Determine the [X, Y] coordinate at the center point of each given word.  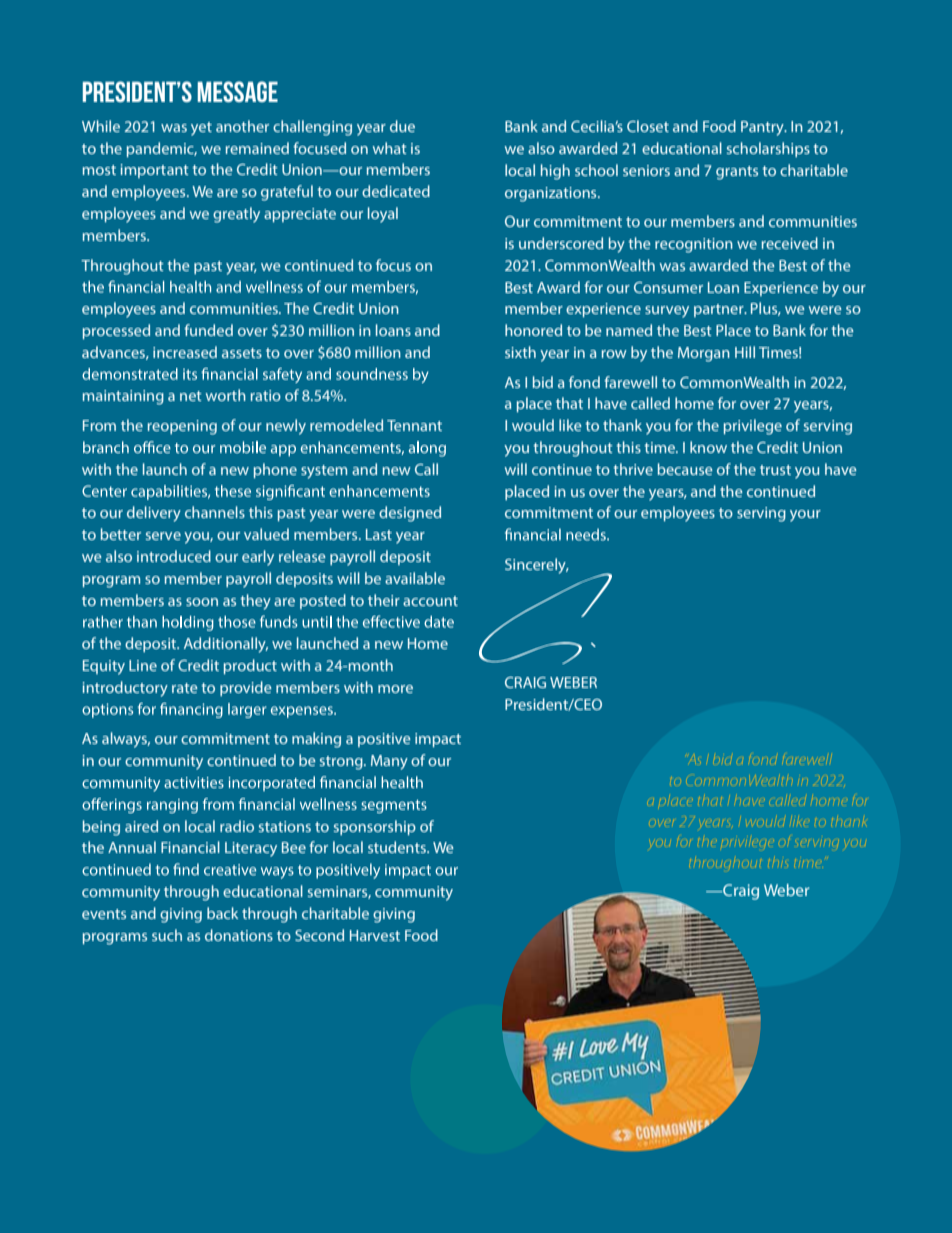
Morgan [704, 354]
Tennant [414, 425]
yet [201, 129]
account [430, 601]
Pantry [763, 128]
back [222, 913]
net [191, 396]
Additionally [226, 645]
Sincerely [536, 566]
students [398, 847]
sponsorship [375, 827]
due [402, 126]
